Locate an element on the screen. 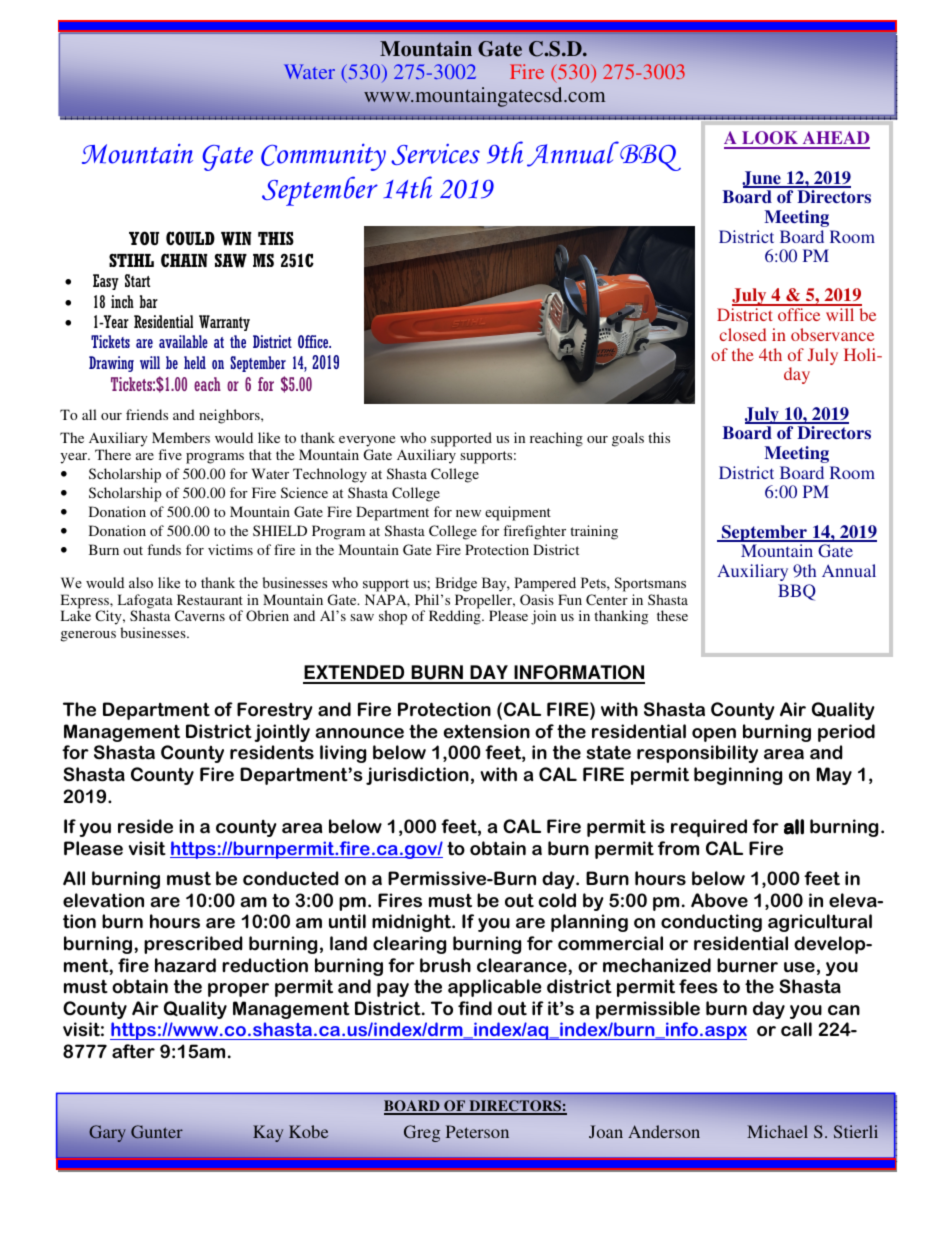 This screenshot has height=1233, width=952. Caverns is located at coordinates (200, 615).
